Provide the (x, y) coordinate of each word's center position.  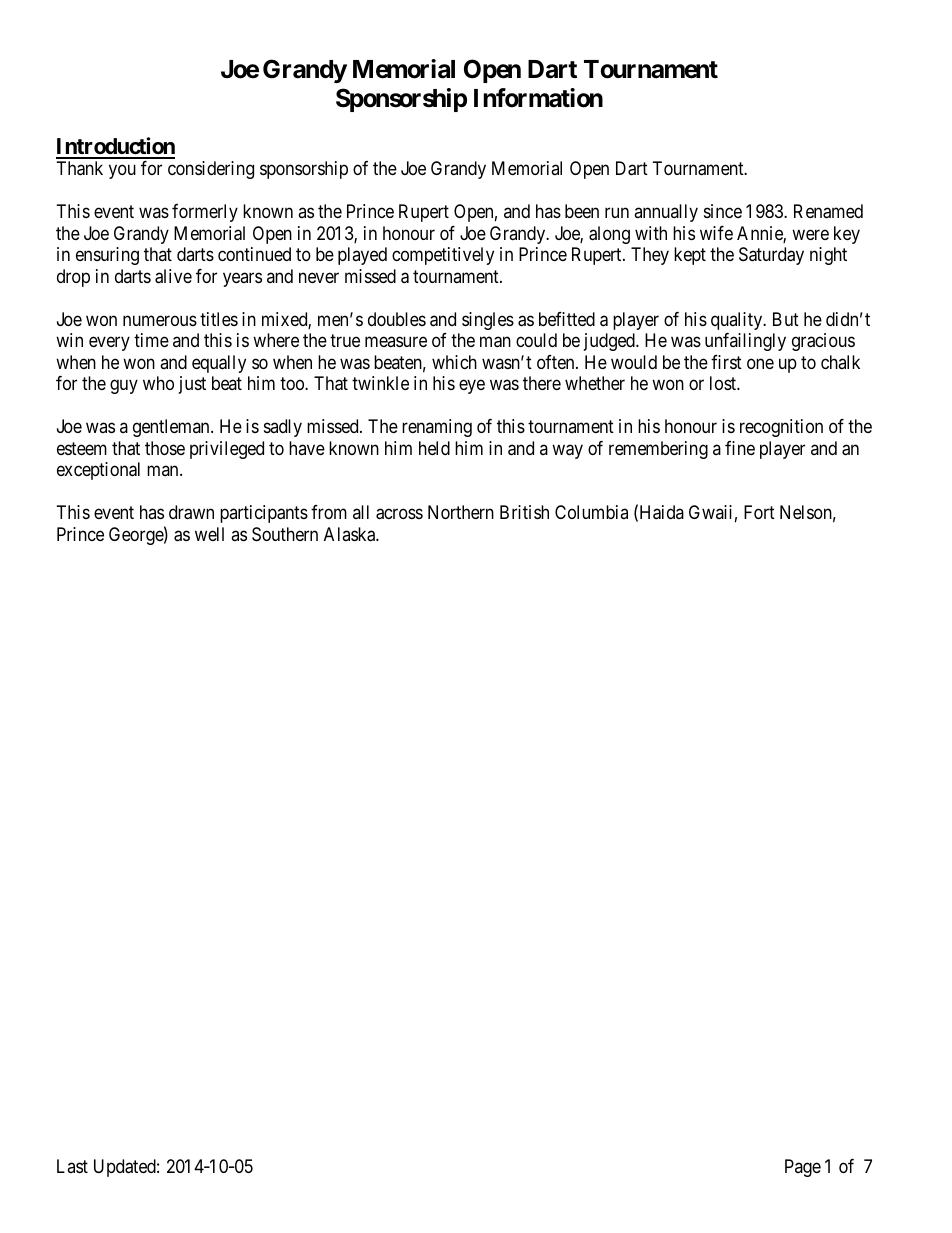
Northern (461, 512)
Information (538, 98)
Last (72, 1166)
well (209, 534)
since (723, 211)
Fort (759, 512)
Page (803, 1168)
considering (211, 170)
